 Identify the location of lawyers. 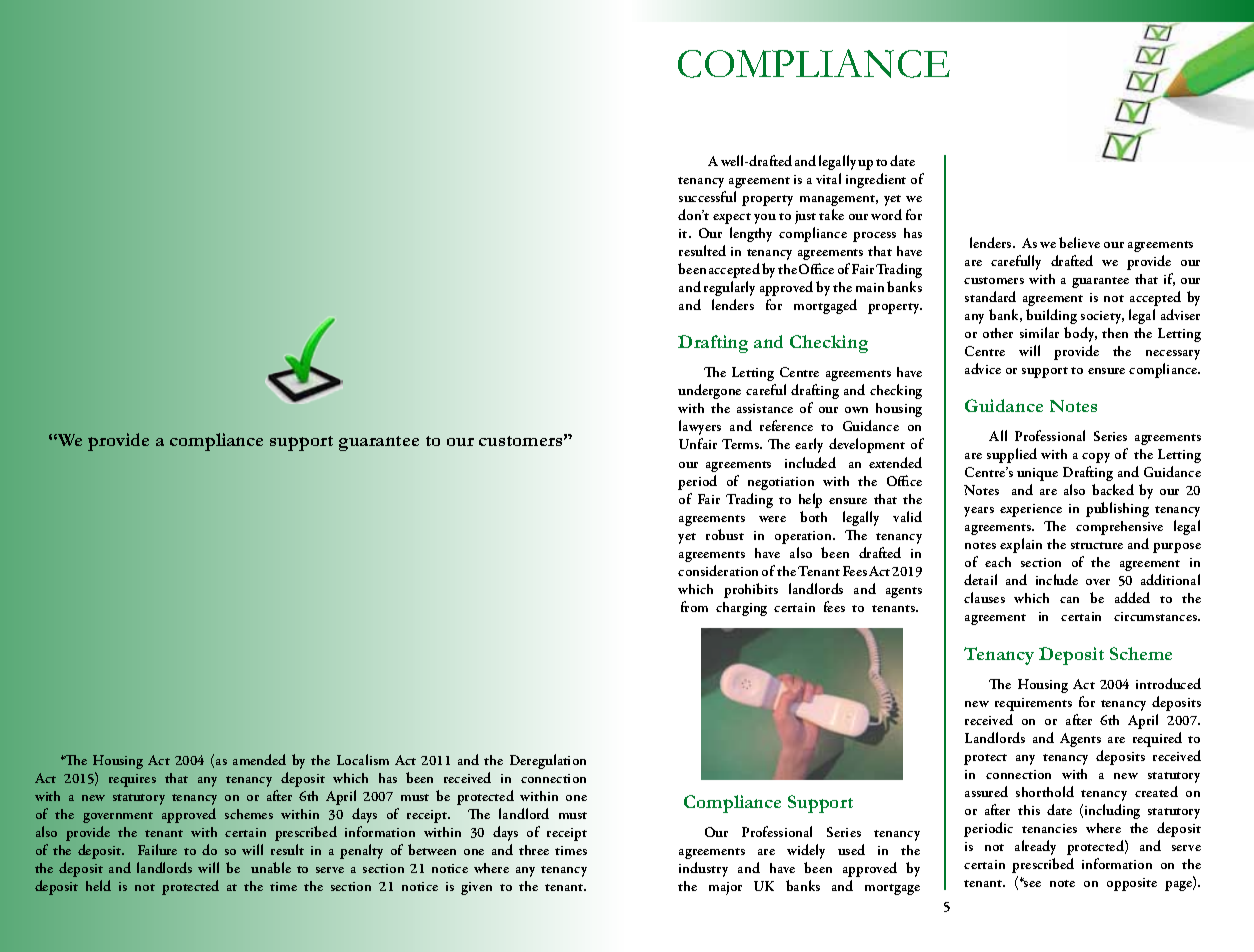
(700, 427).
